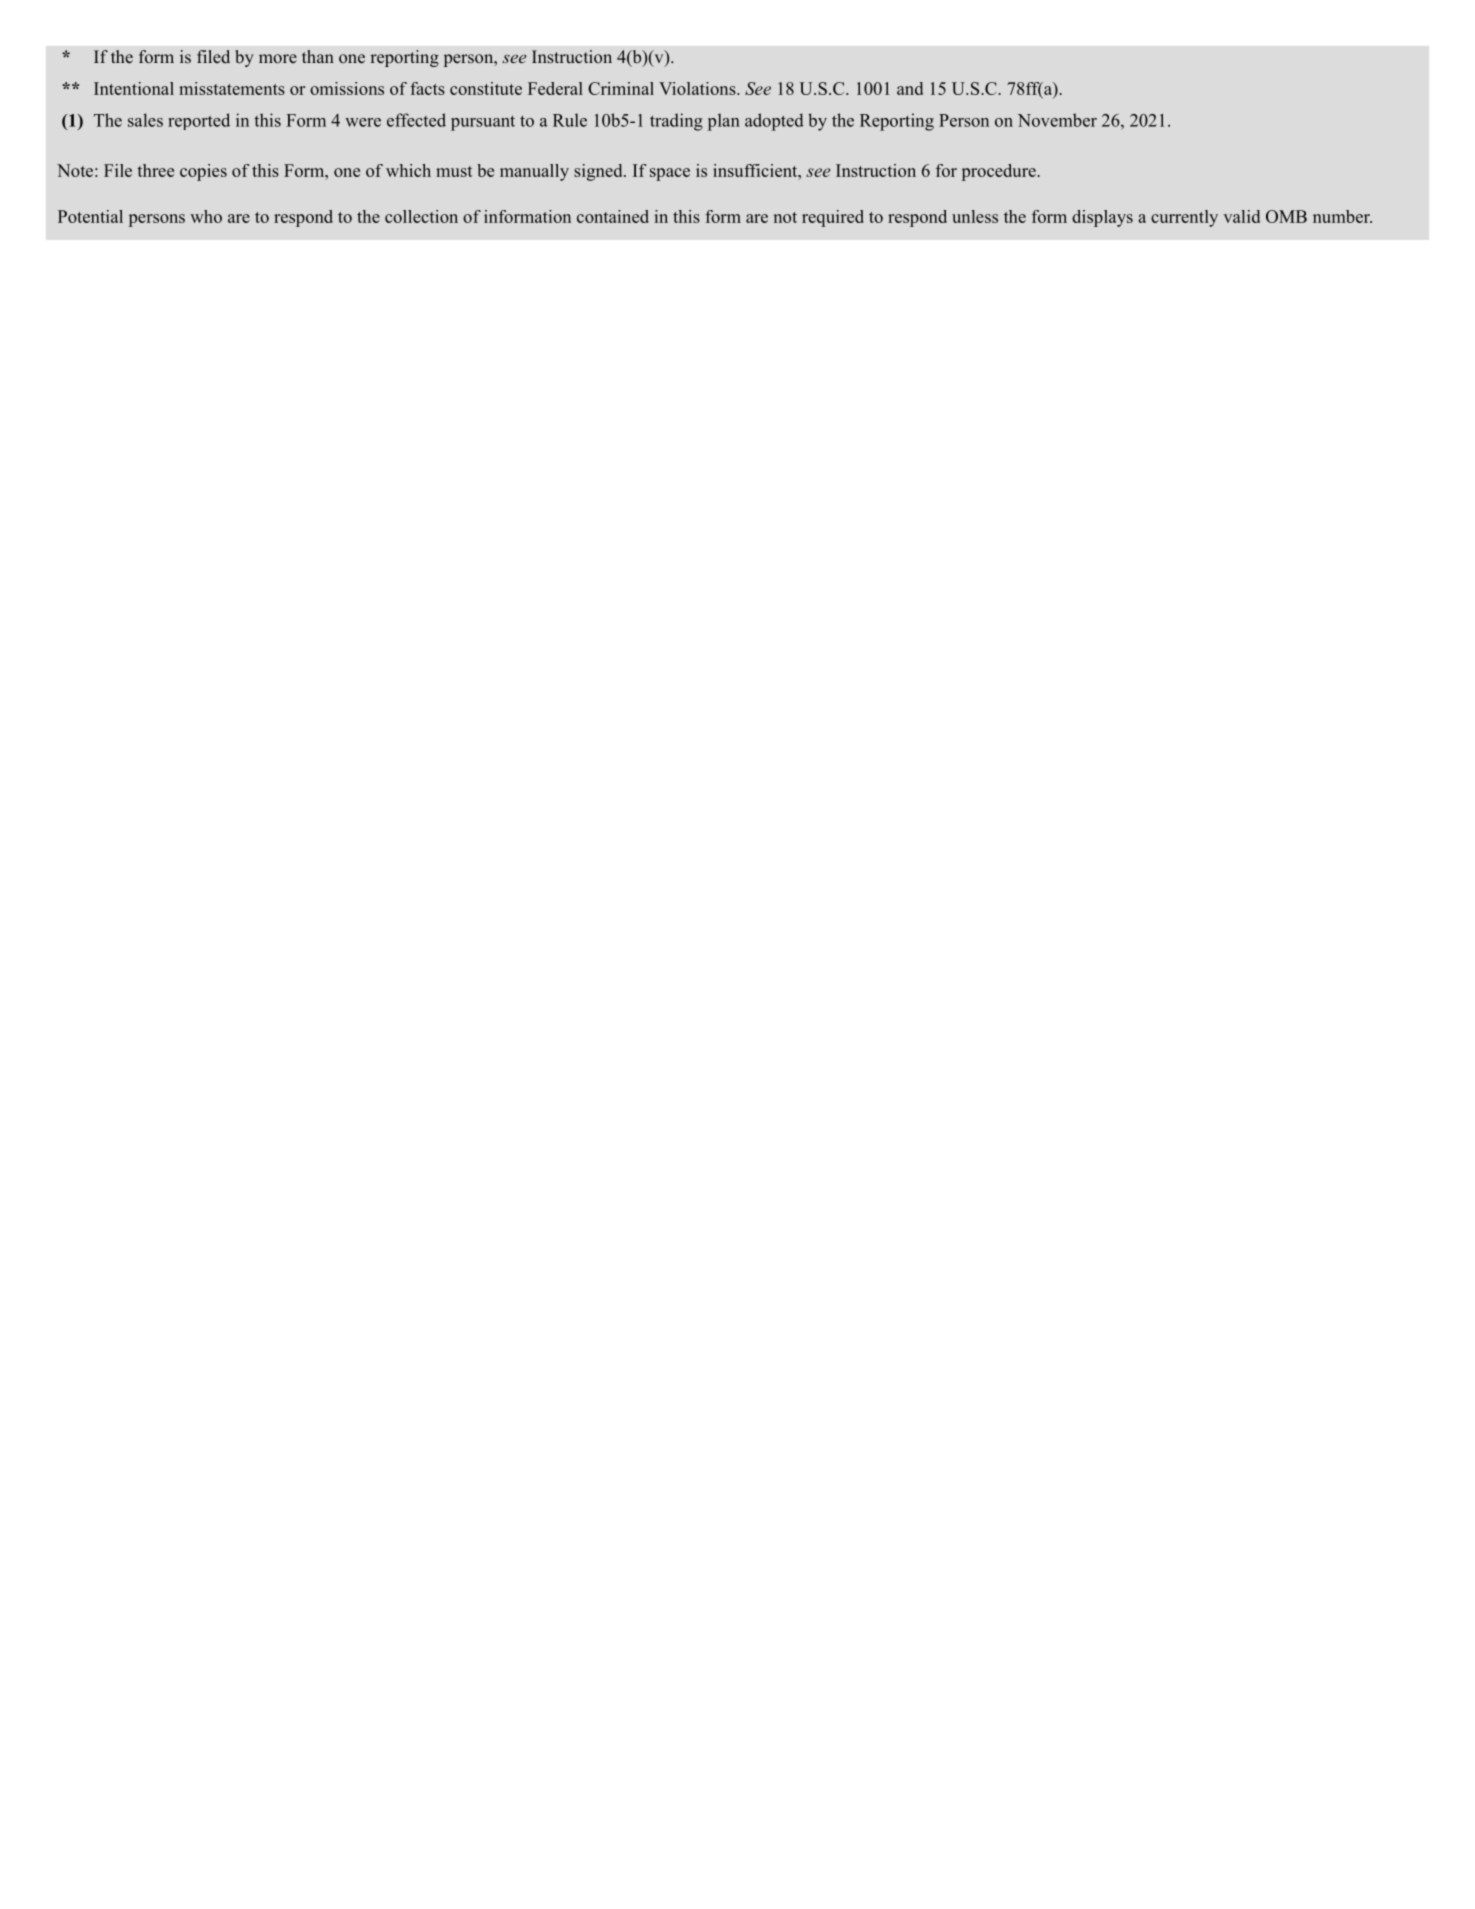 The image size is (1475, 1909). I want to click on than, so click(318, 56).
